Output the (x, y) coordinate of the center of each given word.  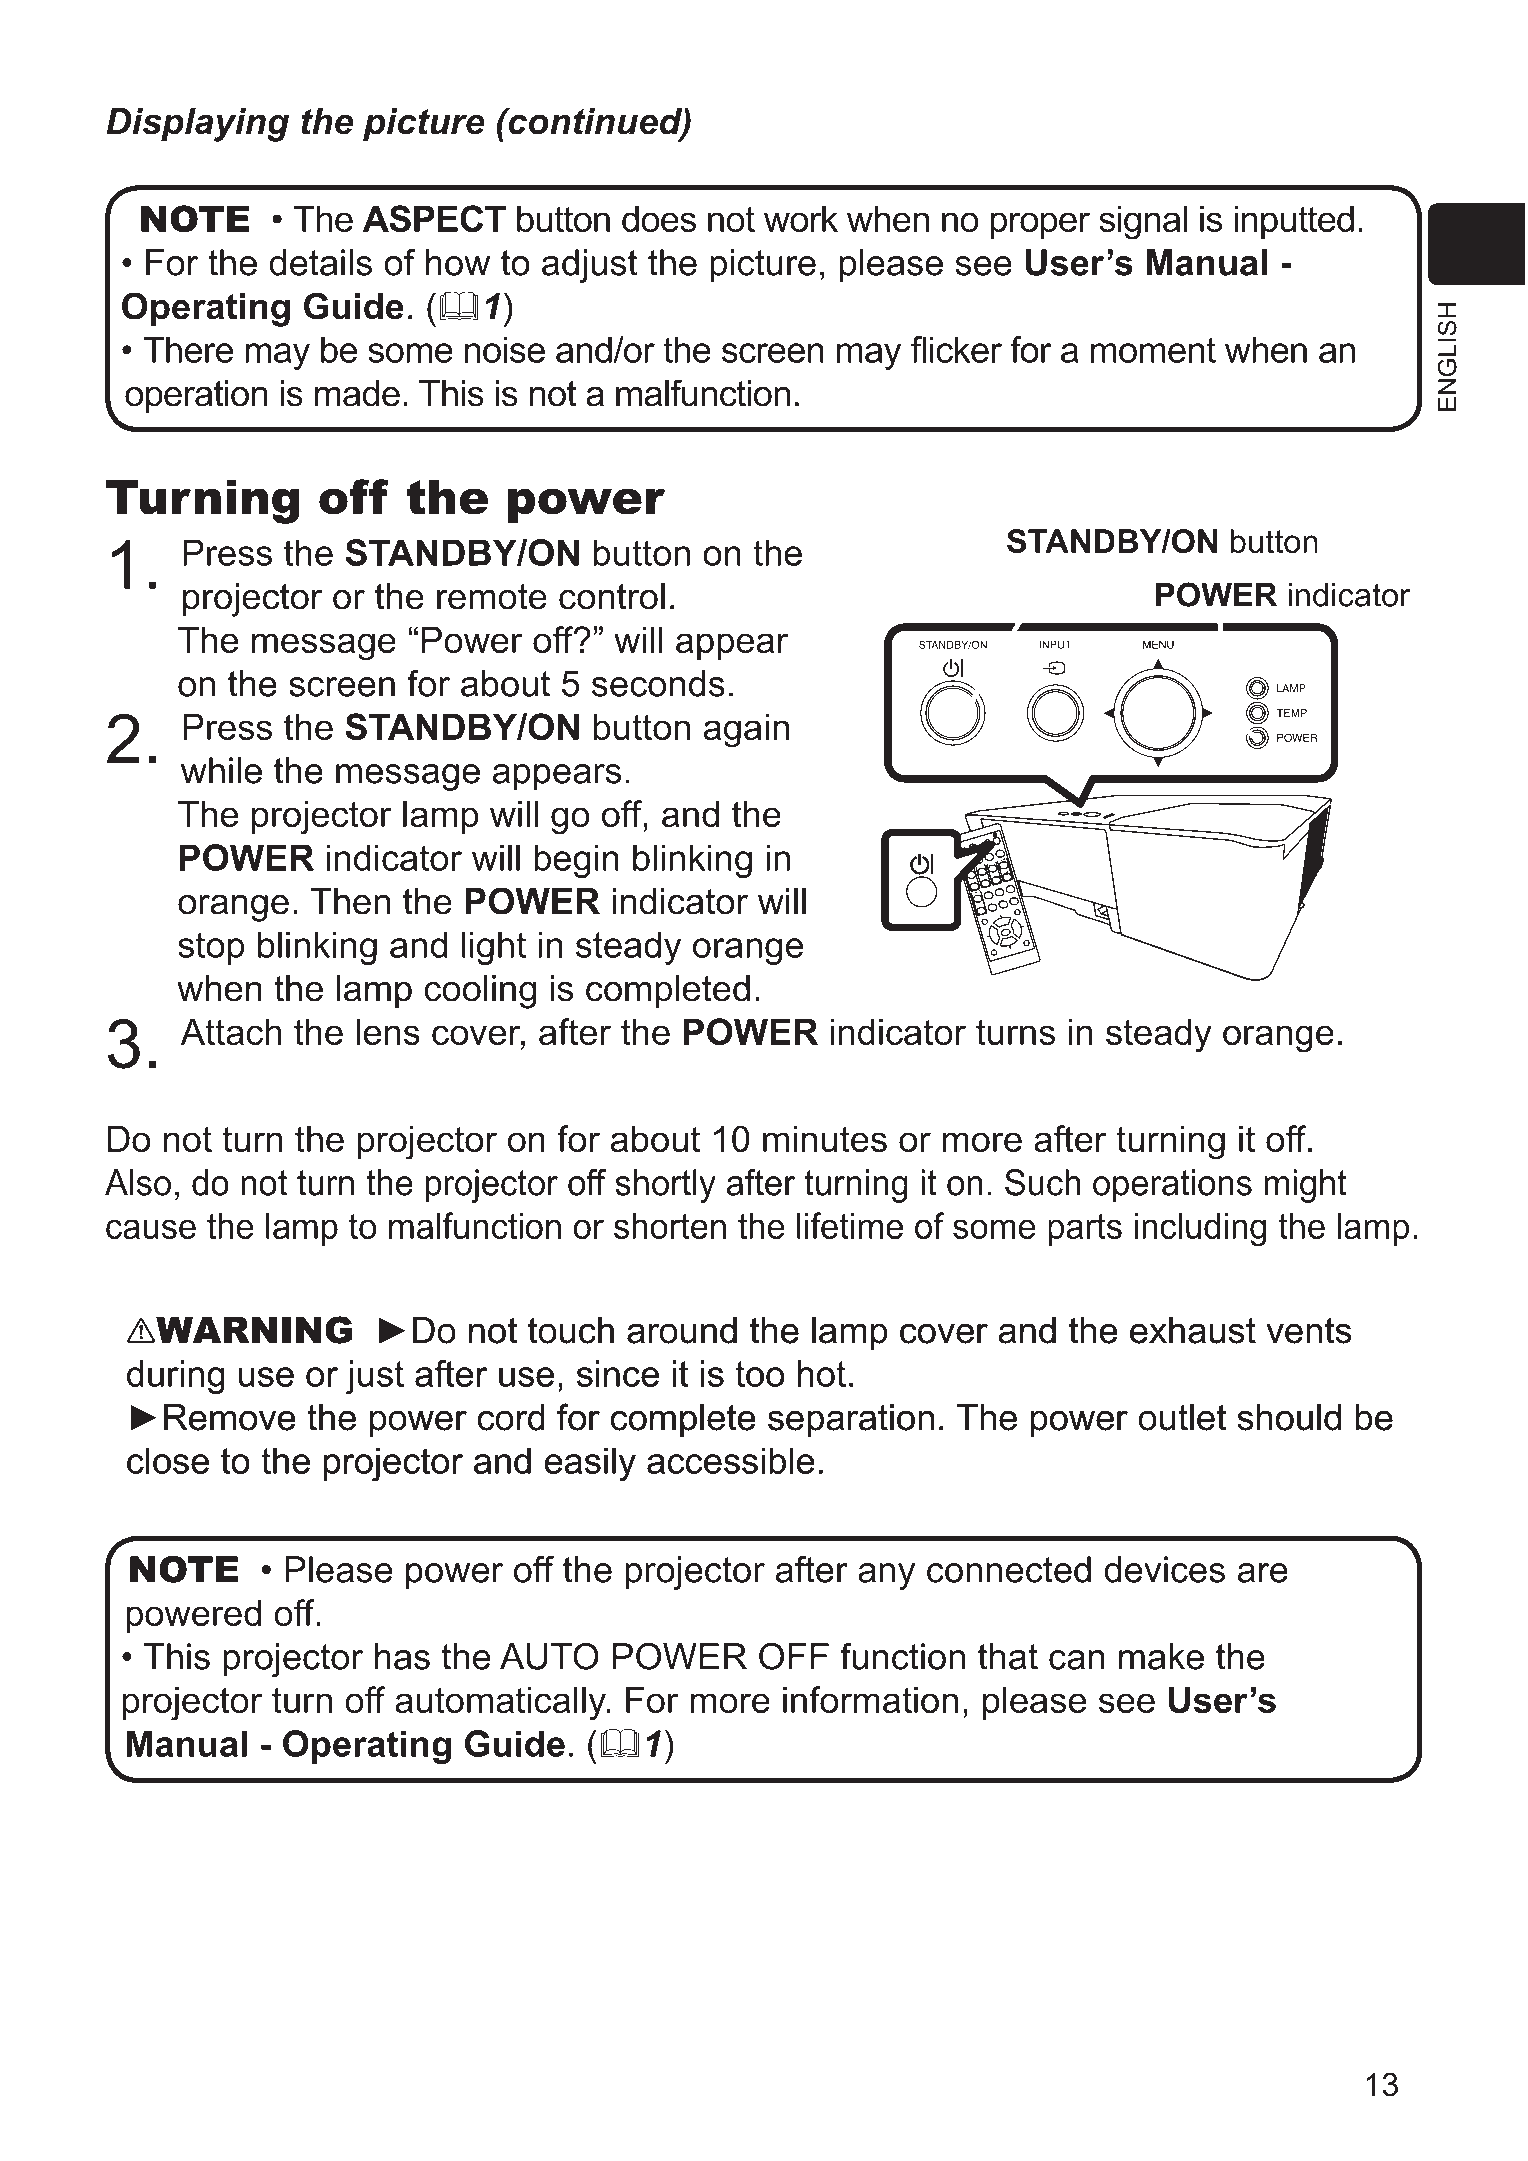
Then (350, 901)
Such (1042, 1182)
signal (1143, 223)
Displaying (197, 125)
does (659, 219)
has (402, 1656)
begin (576, 861)
